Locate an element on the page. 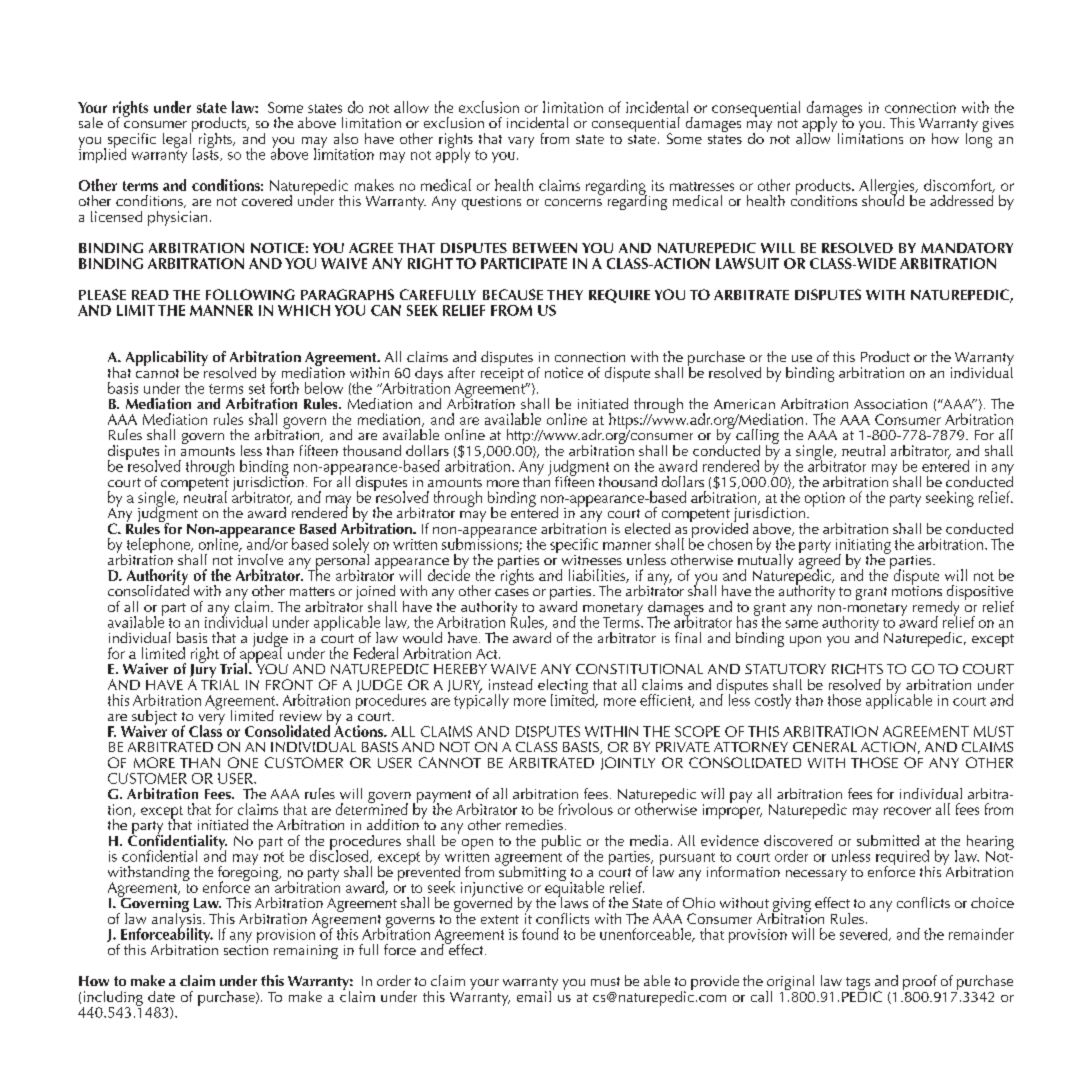  lasts is located at coordinates (207, 153).
